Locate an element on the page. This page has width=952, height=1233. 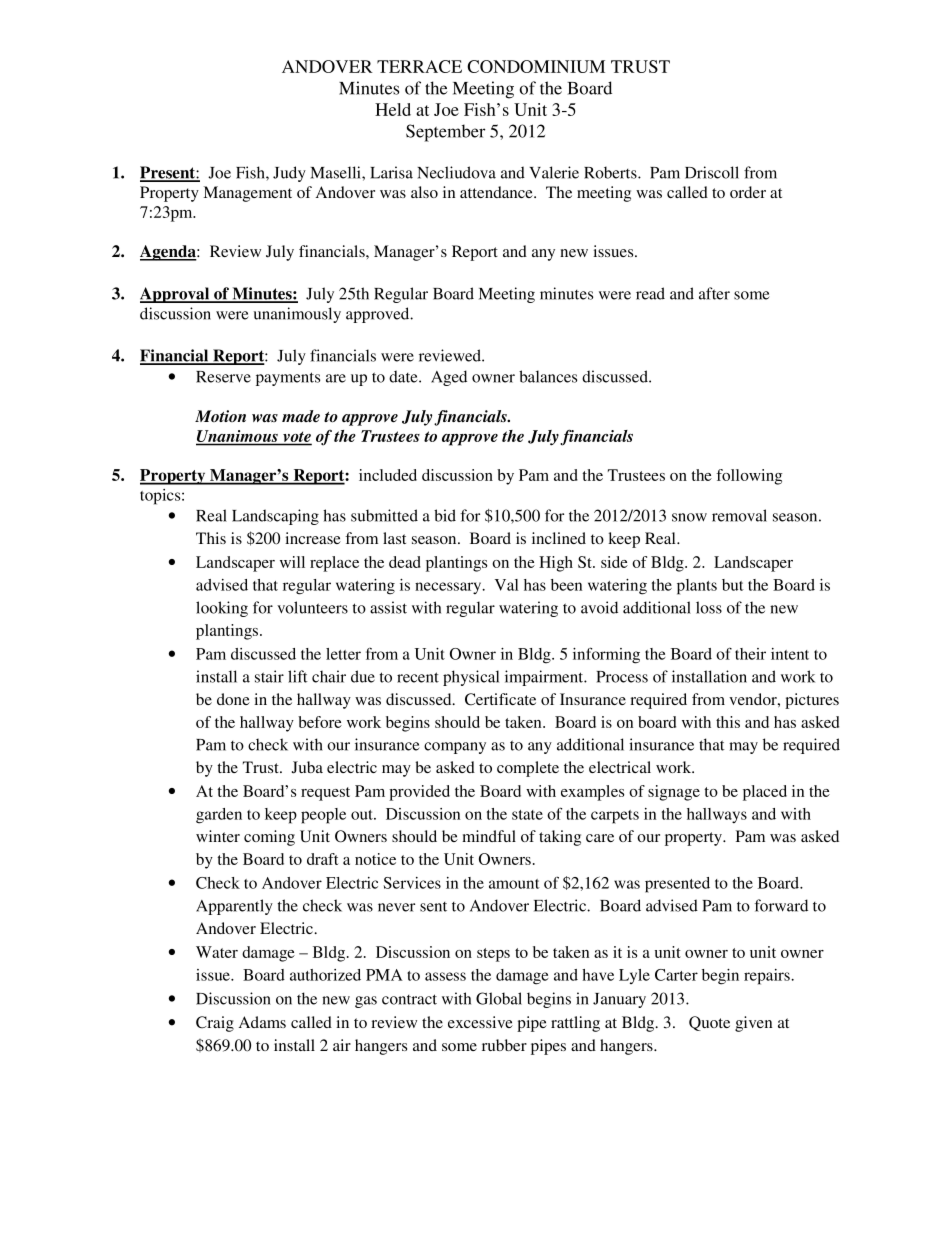
their is located at coordinates (750, 654).
